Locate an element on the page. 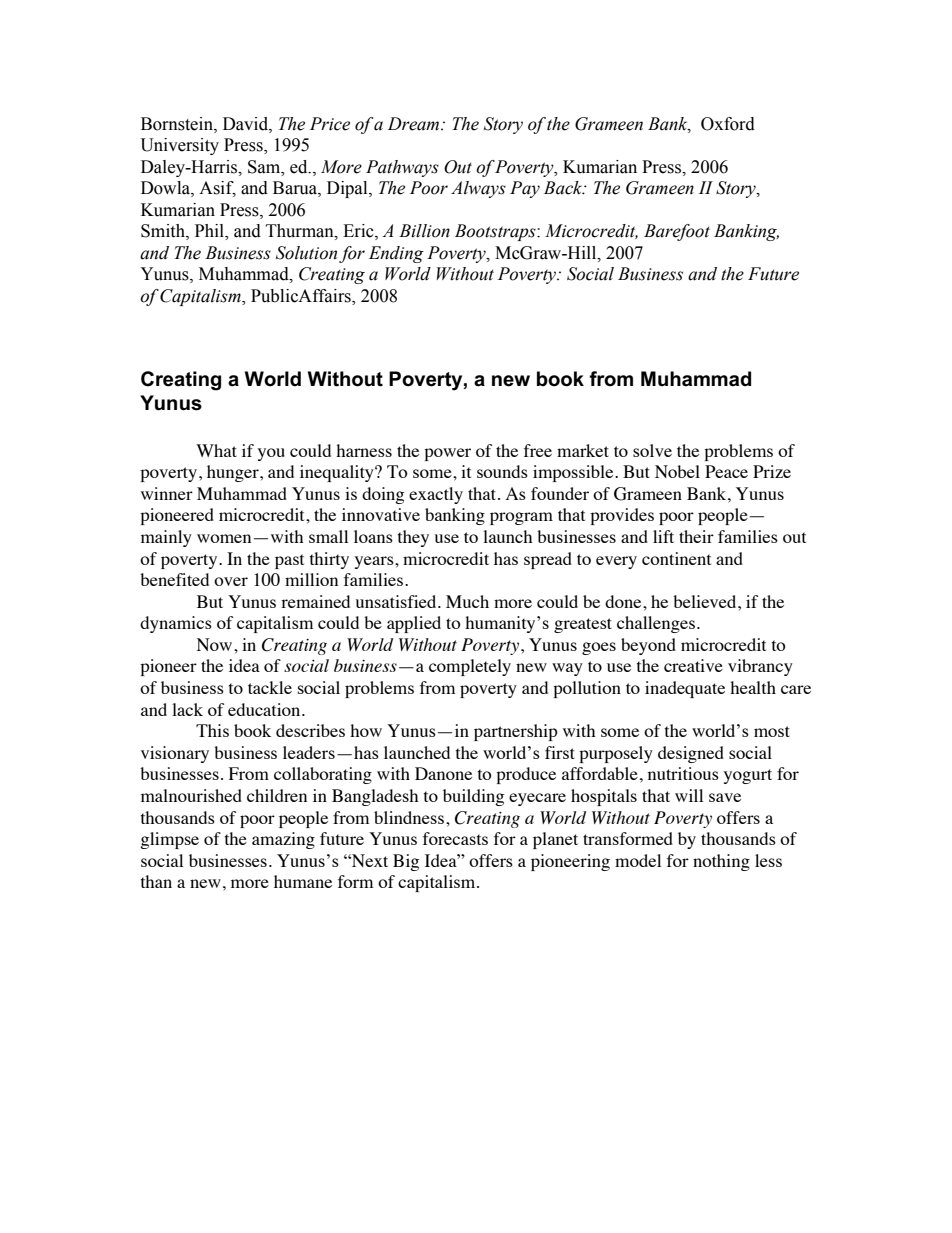  Ending is located at coordinates (396, 254).
